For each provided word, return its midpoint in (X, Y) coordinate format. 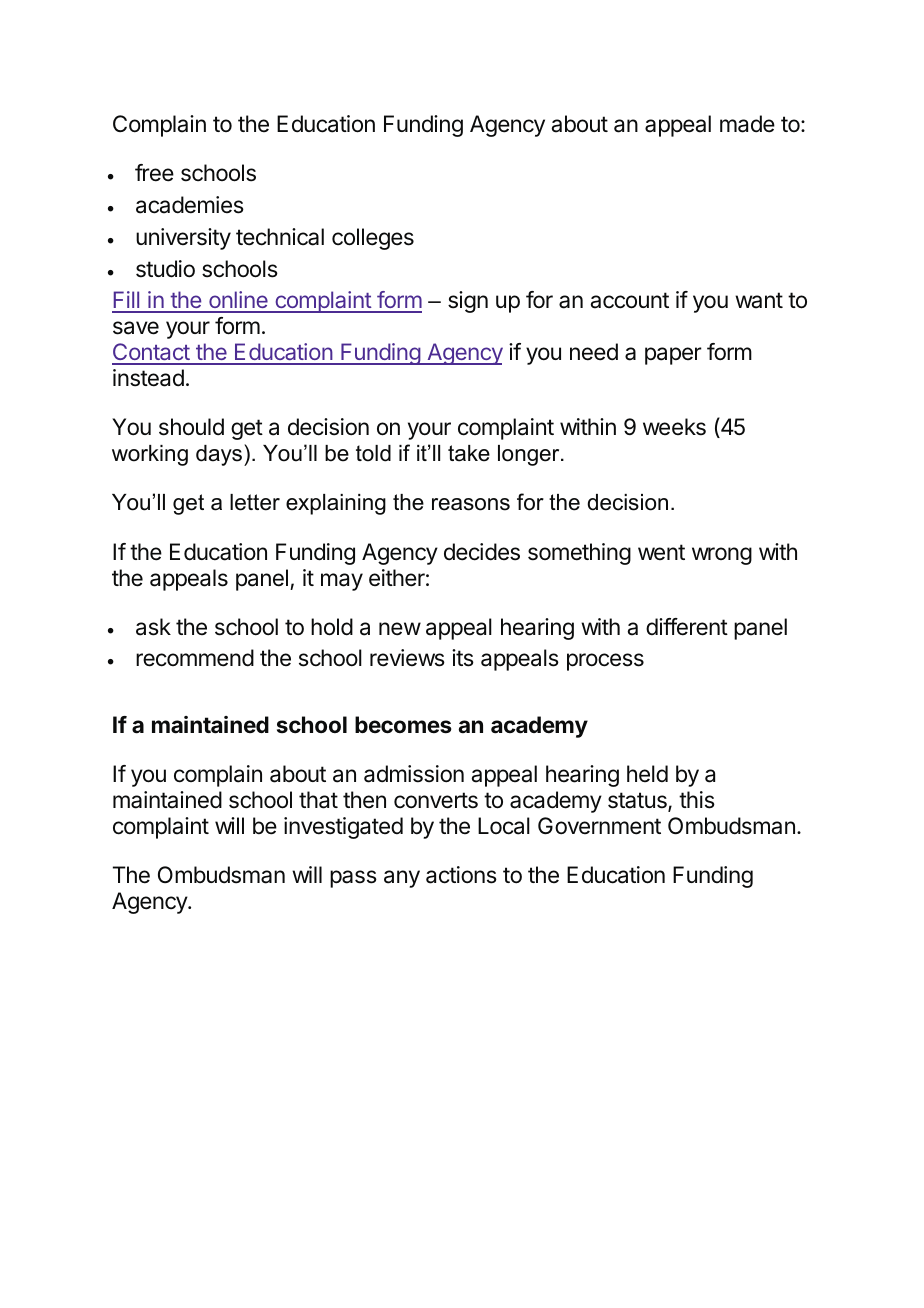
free (154, 173)
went (661, 552)
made (747, 124)
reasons (471, 504)
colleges (373, 239)
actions (461, 875)
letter (255, 502)
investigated (343, 828)
